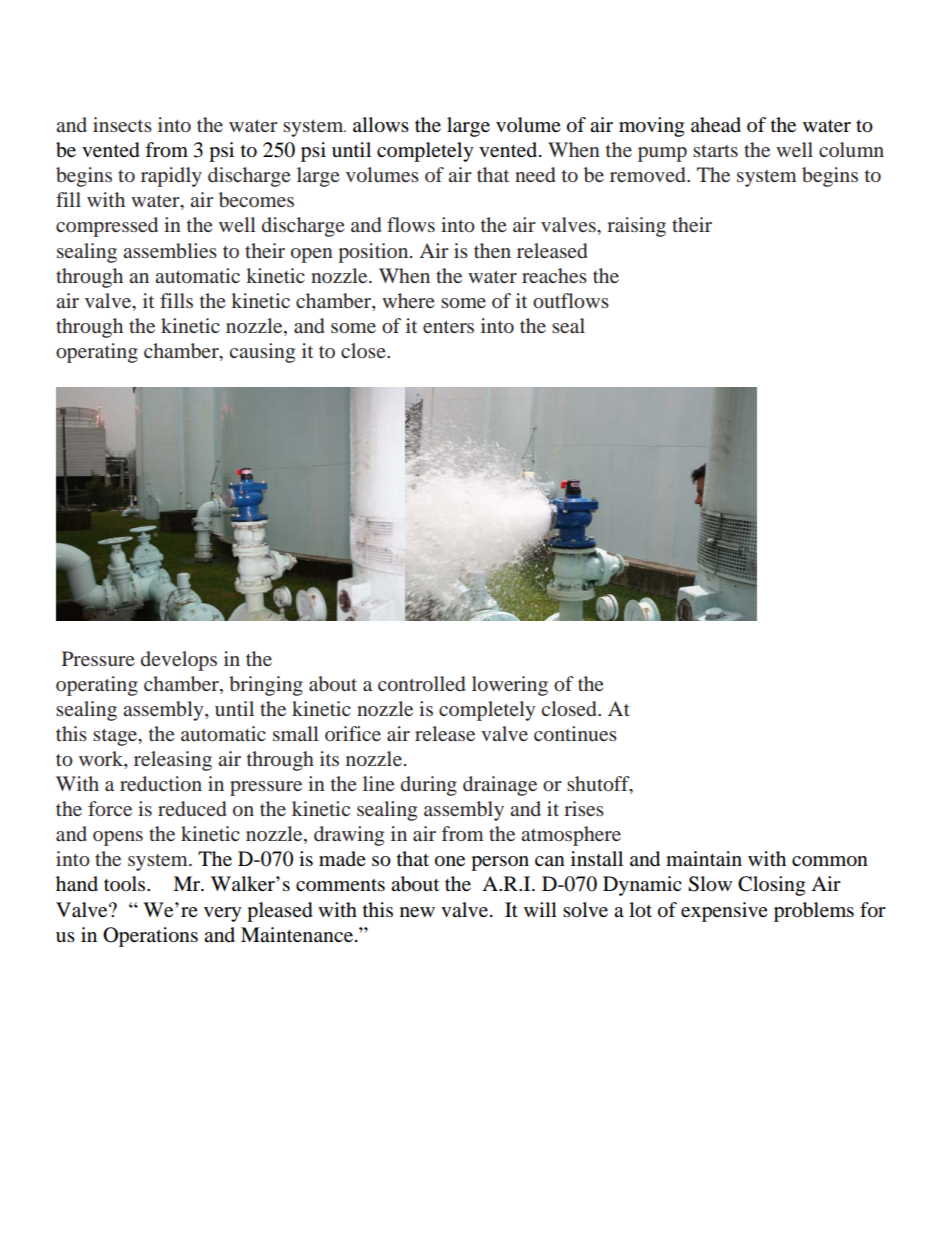  What do you see at coordinates (262, 353) in the screenshot?
I see `causing` at bounding box center [262, 353].
